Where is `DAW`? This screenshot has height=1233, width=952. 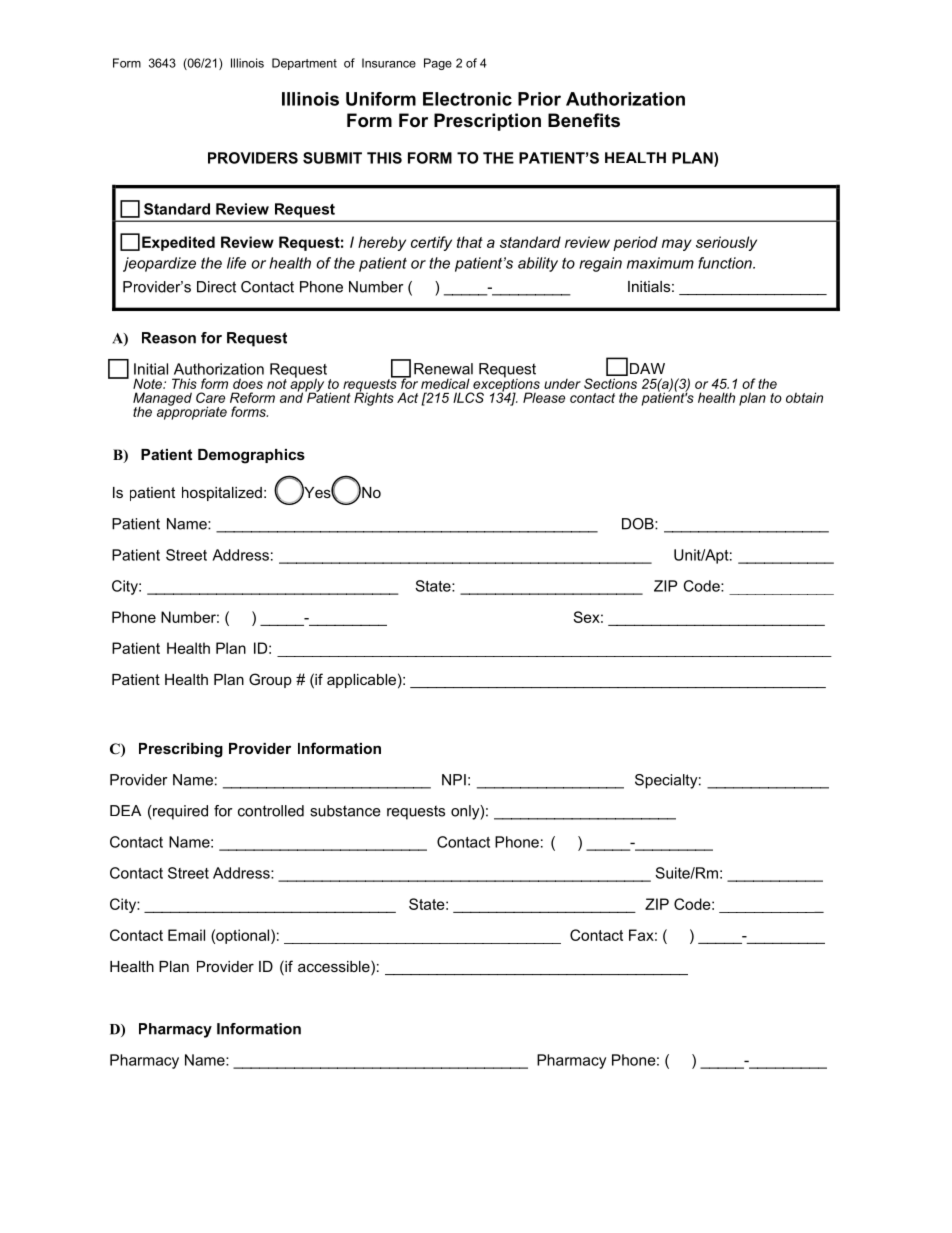
DAW is located at coordinates (647, 368).
